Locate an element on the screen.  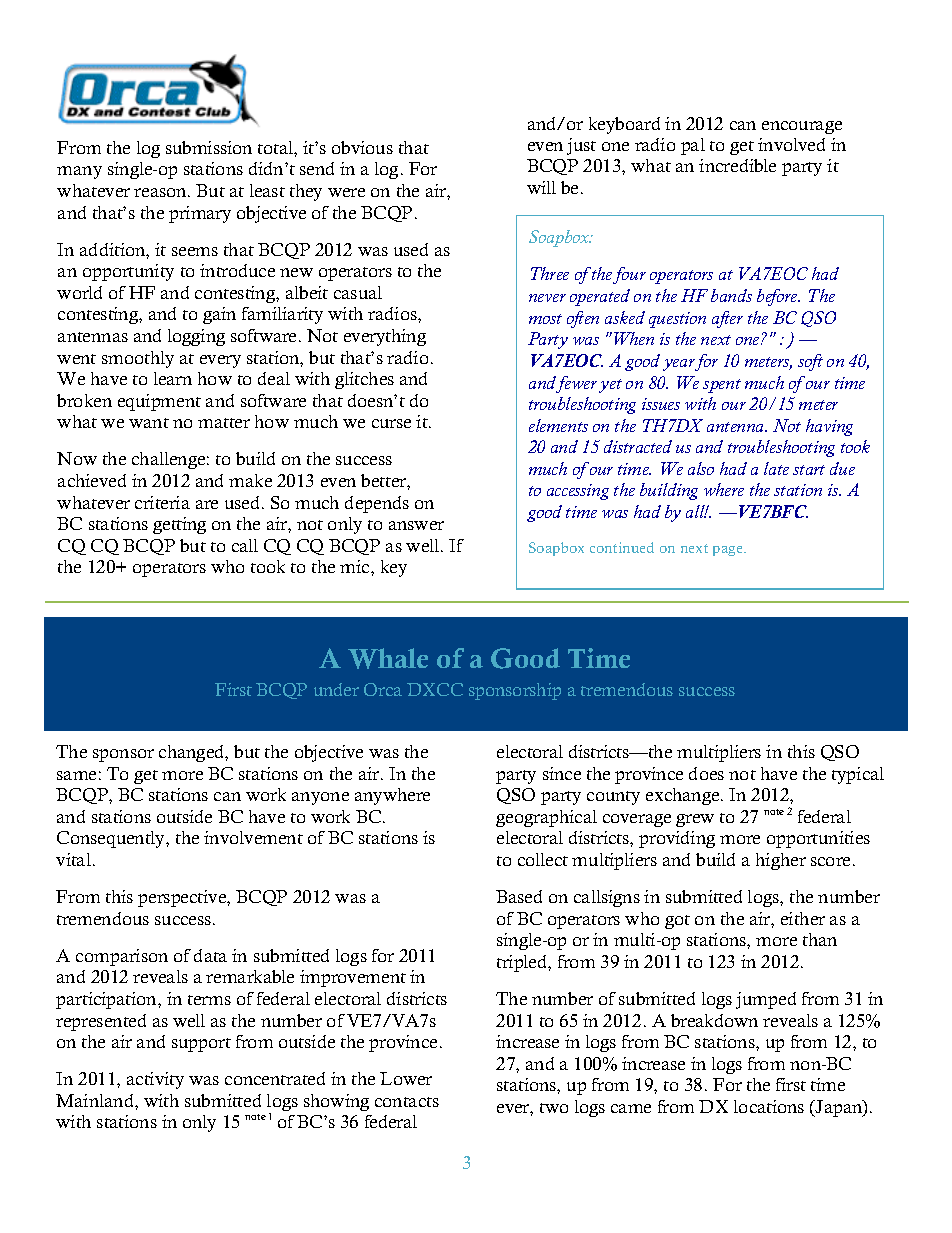
Orca is located at coordinates (383, 689).
